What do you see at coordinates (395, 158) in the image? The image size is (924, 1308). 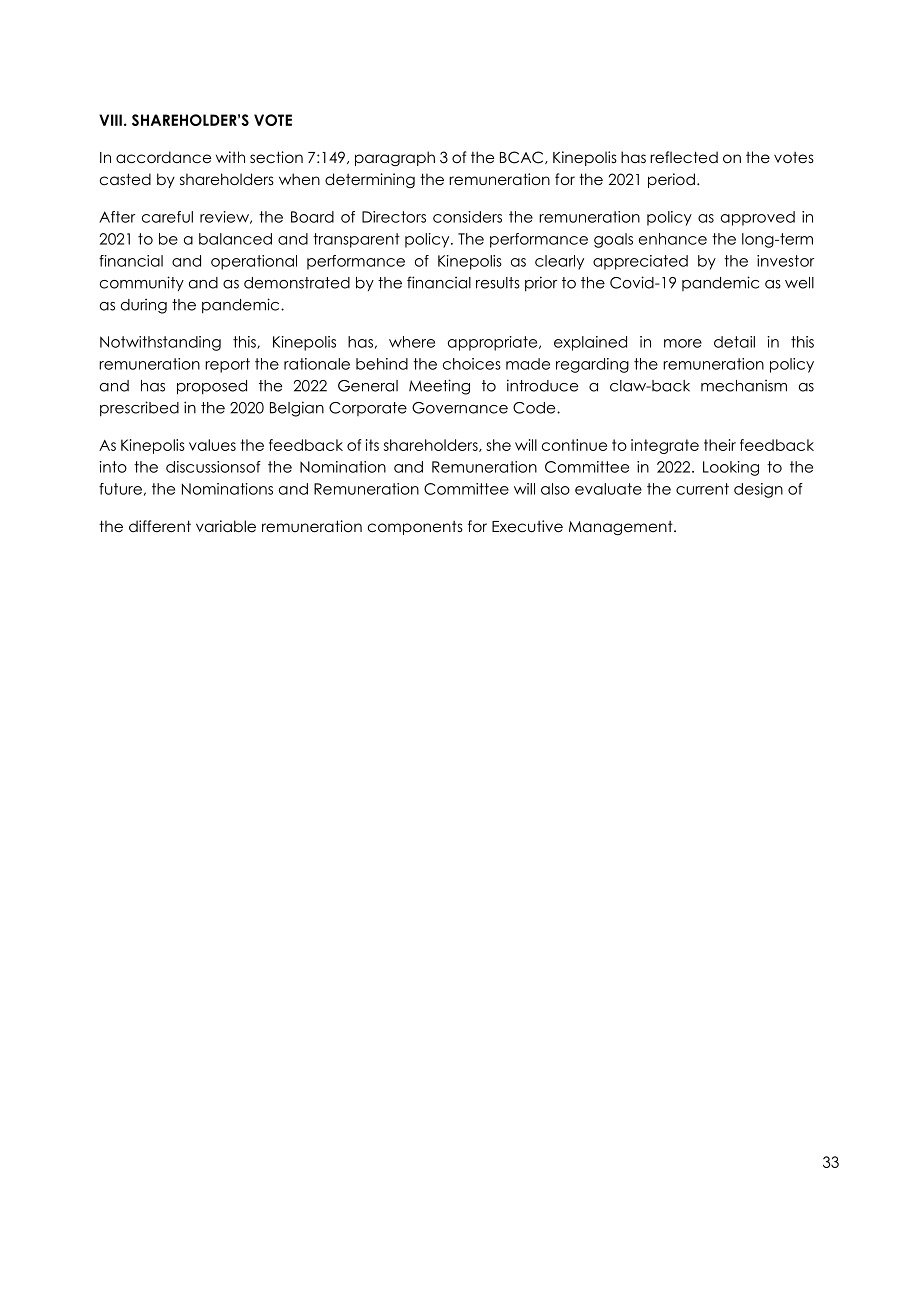 I see `paragraph` at bounding box center [395, 158].
